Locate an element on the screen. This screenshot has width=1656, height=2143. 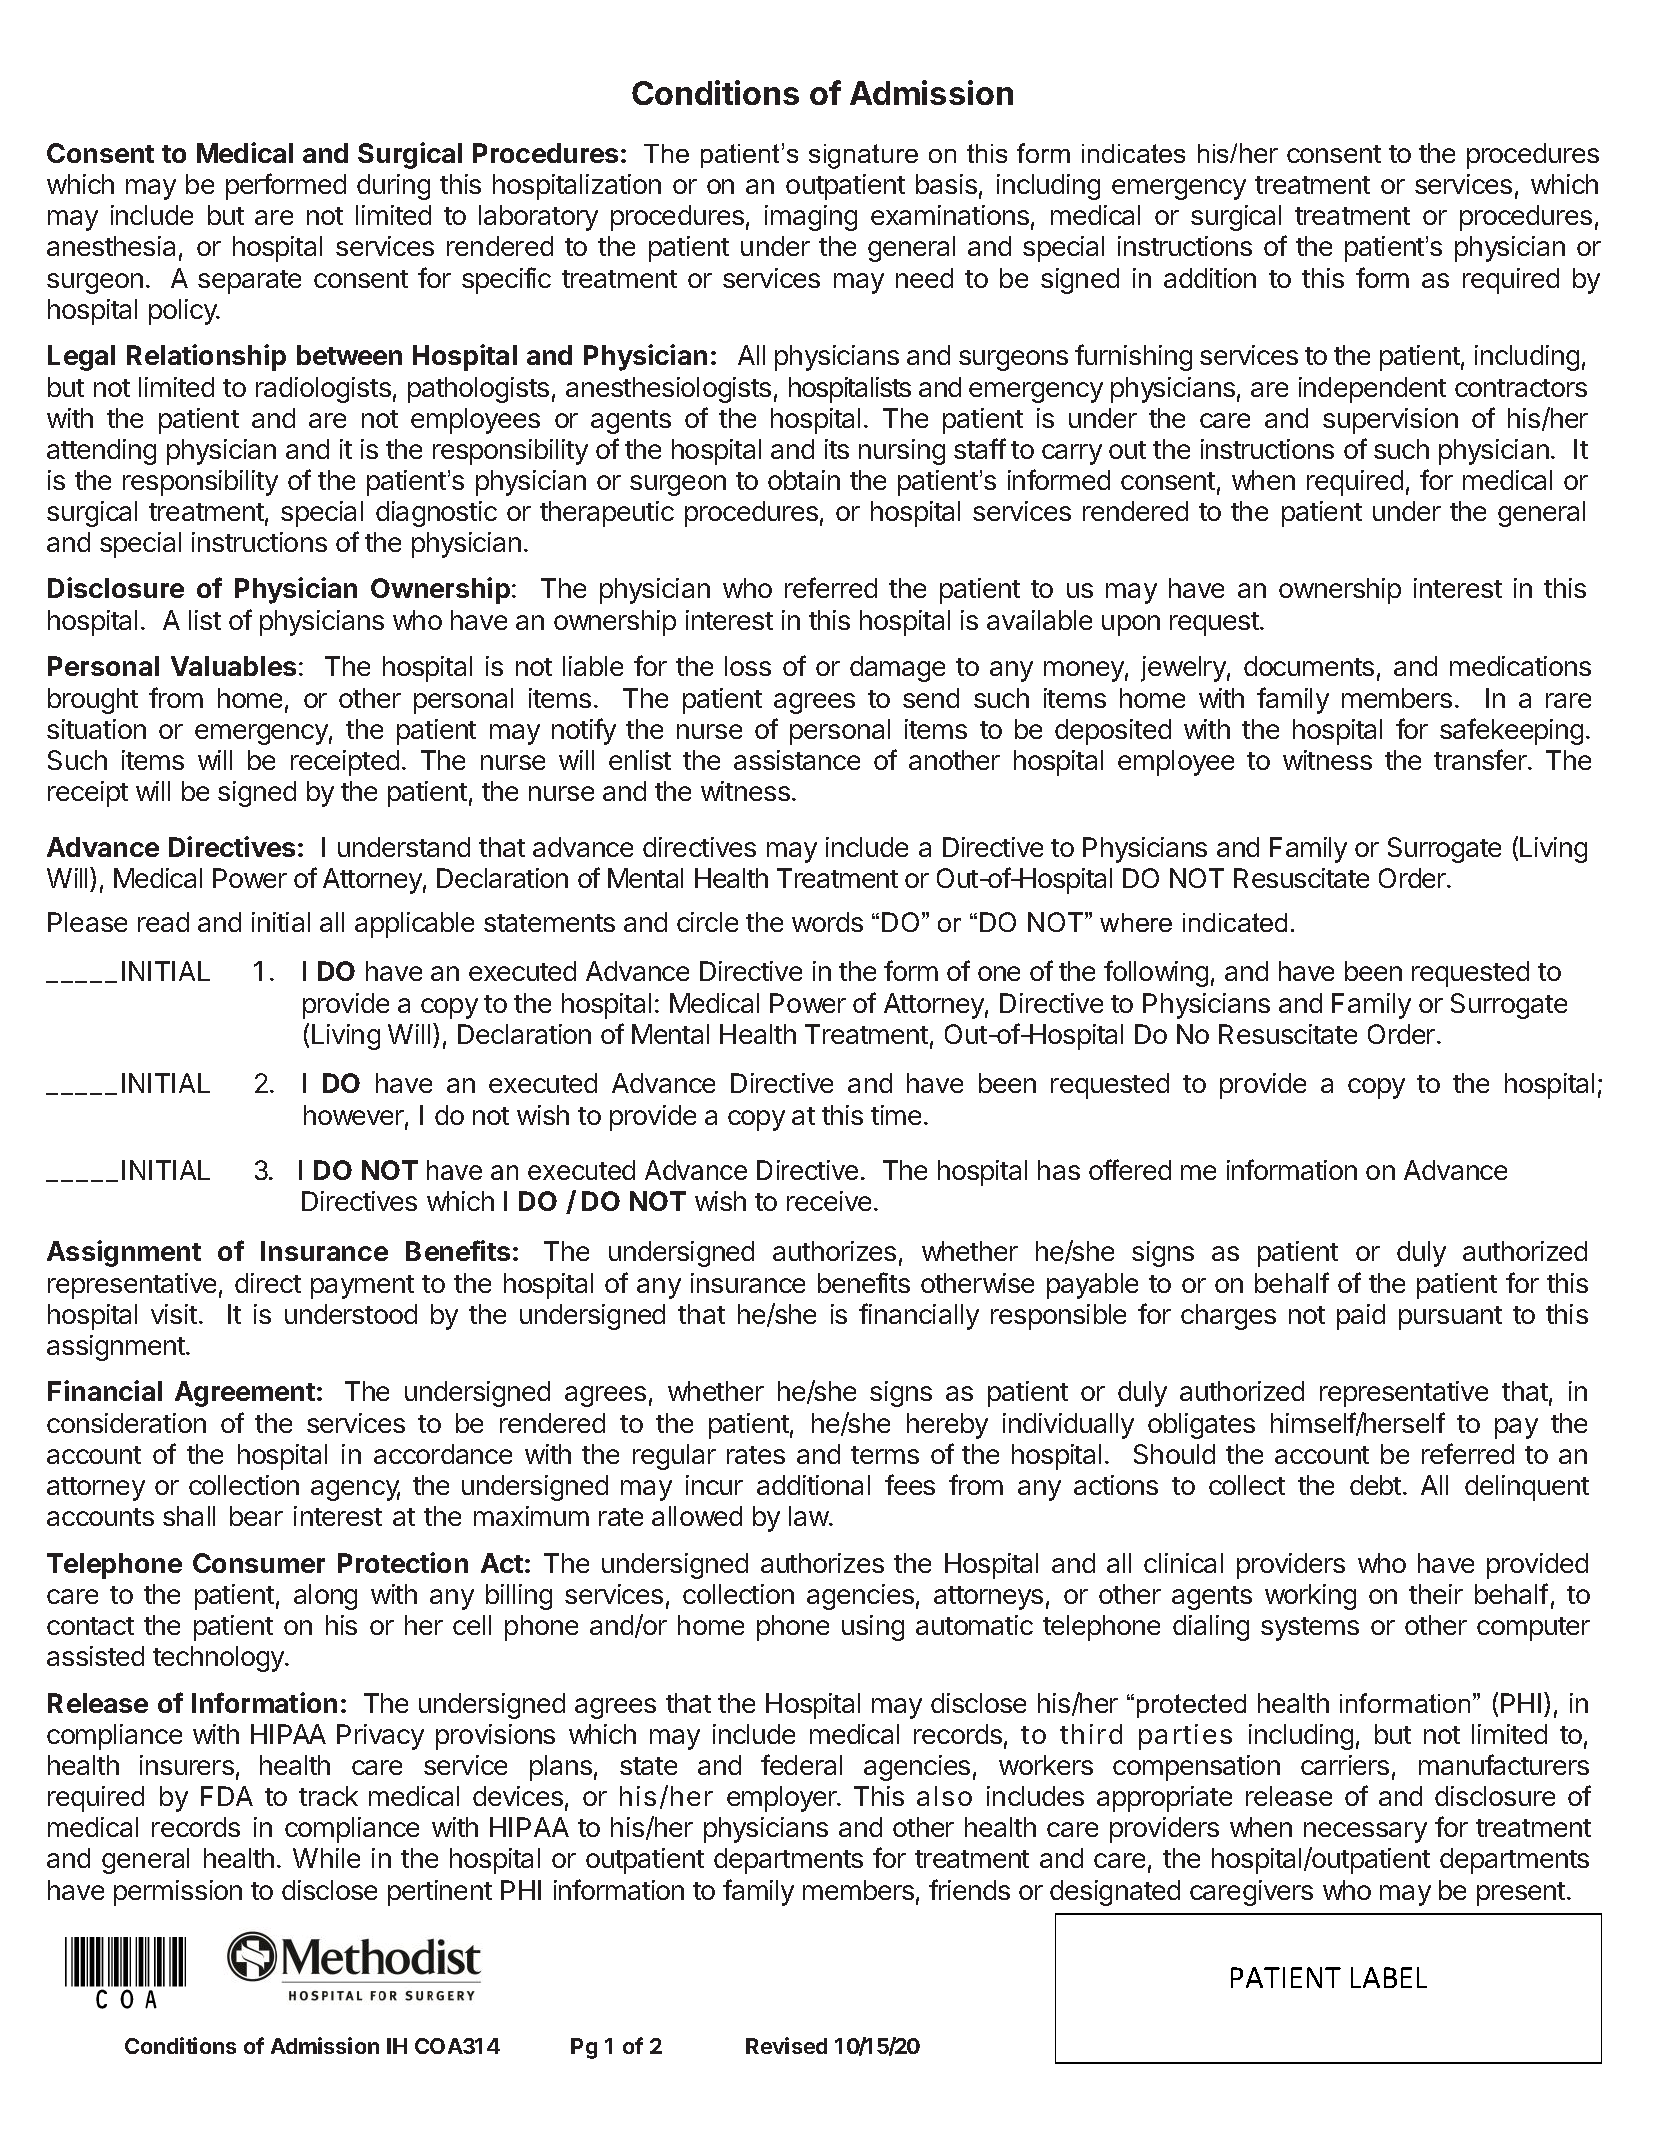
imaging is located at coordinates (811, 218).
